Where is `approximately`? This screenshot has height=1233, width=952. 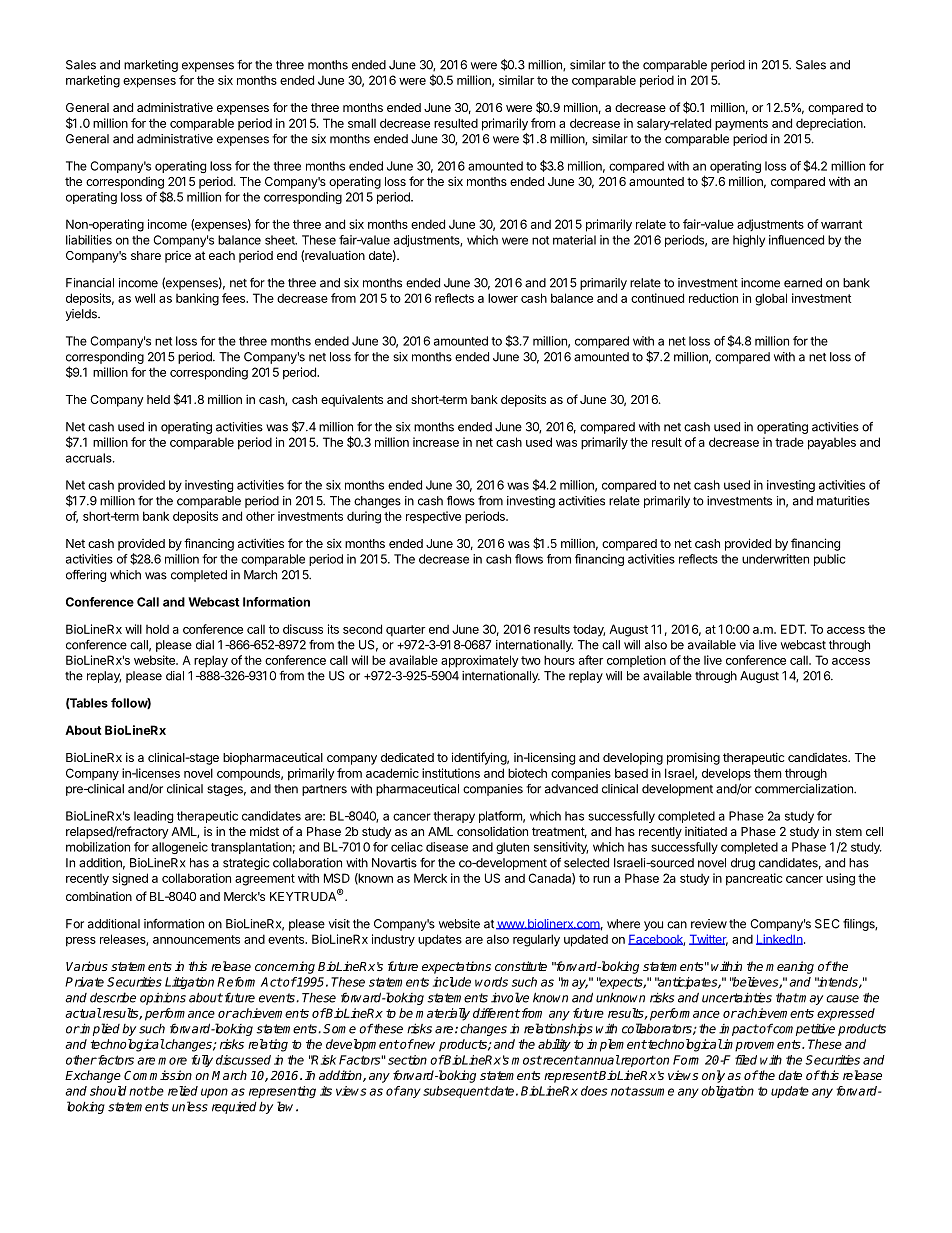
approximately is located at coordinates (480, 661).
